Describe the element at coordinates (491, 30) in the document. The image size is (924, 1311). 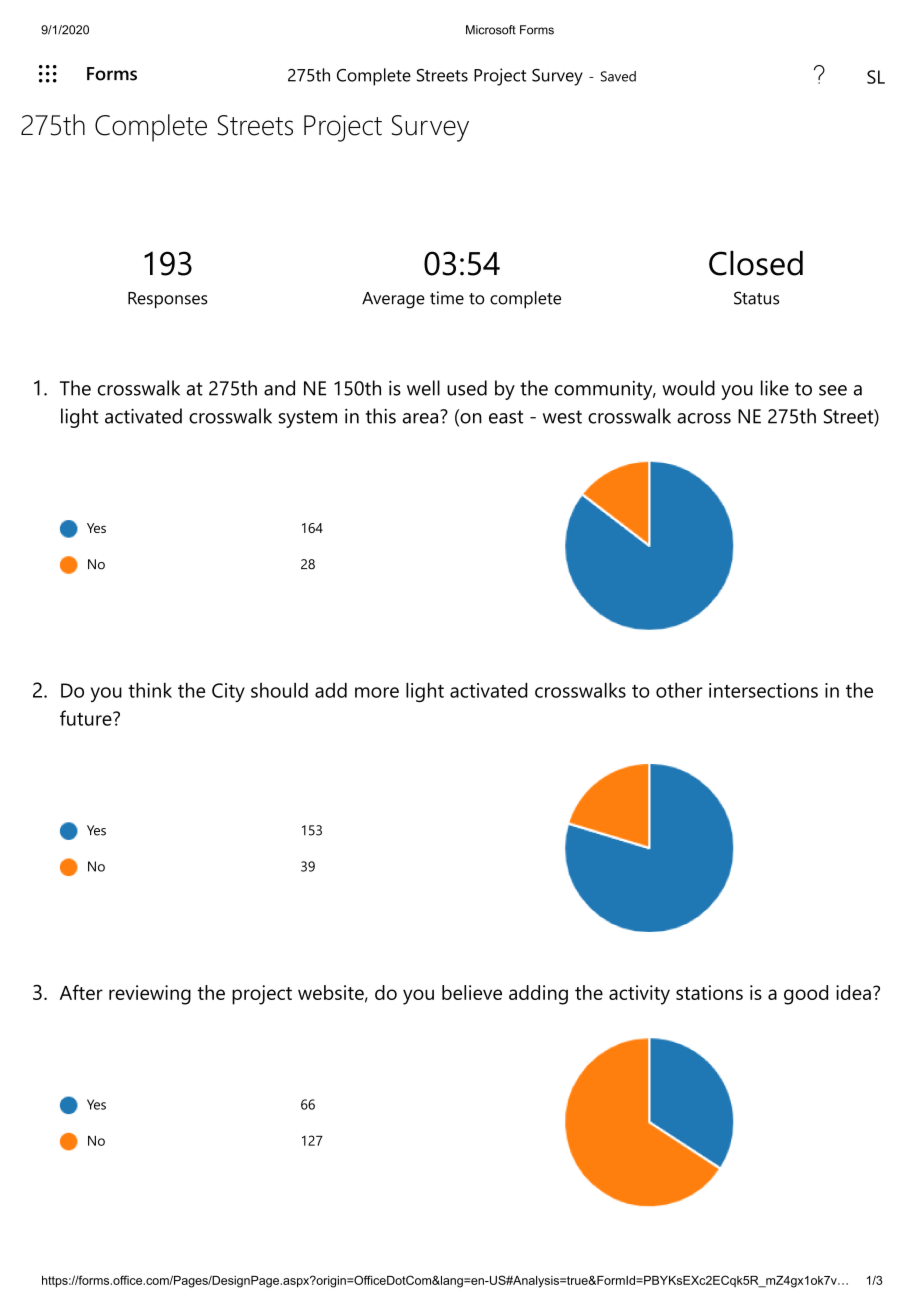
I see `Microsoft` at that location.
